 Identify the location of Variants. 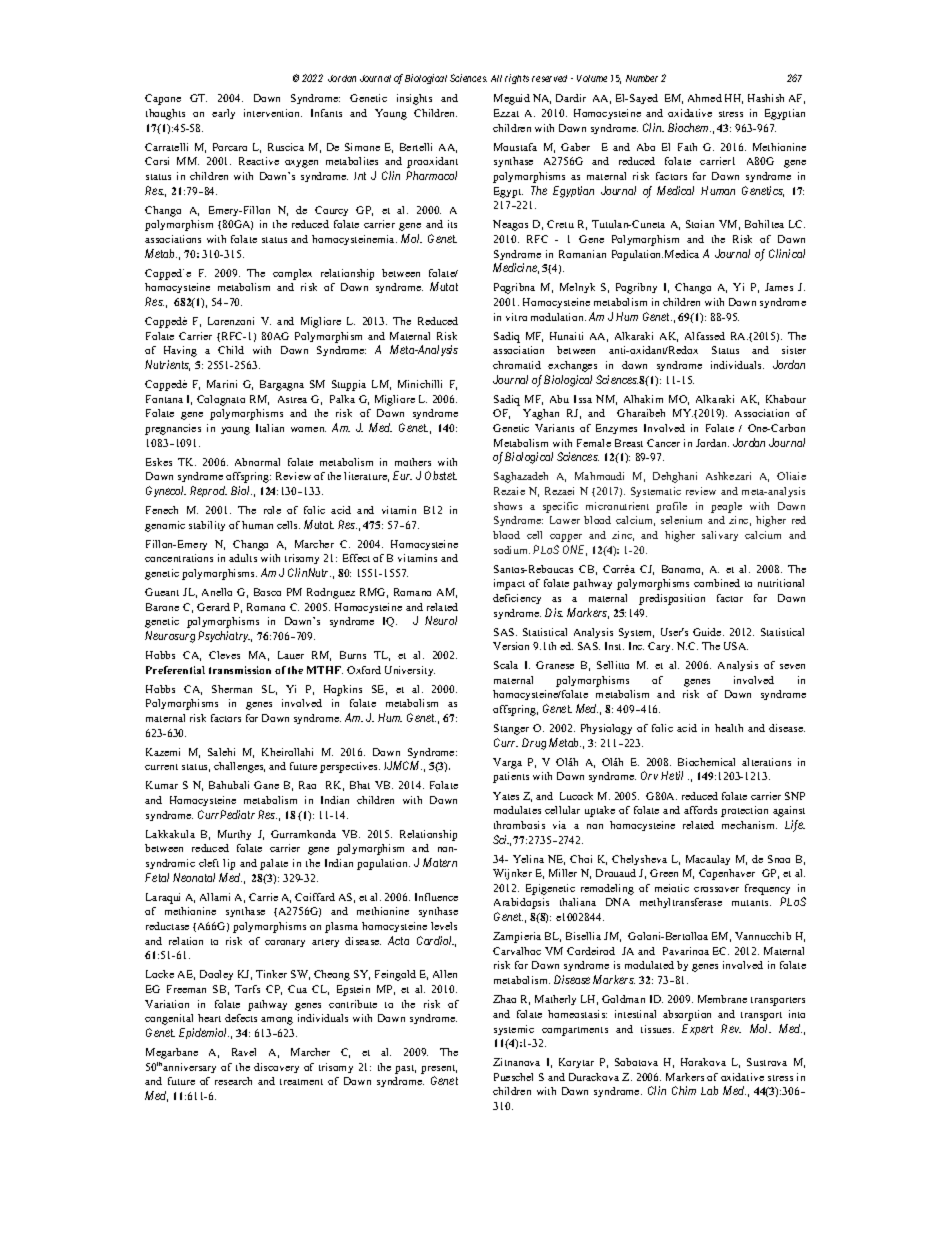
(554, 428).
